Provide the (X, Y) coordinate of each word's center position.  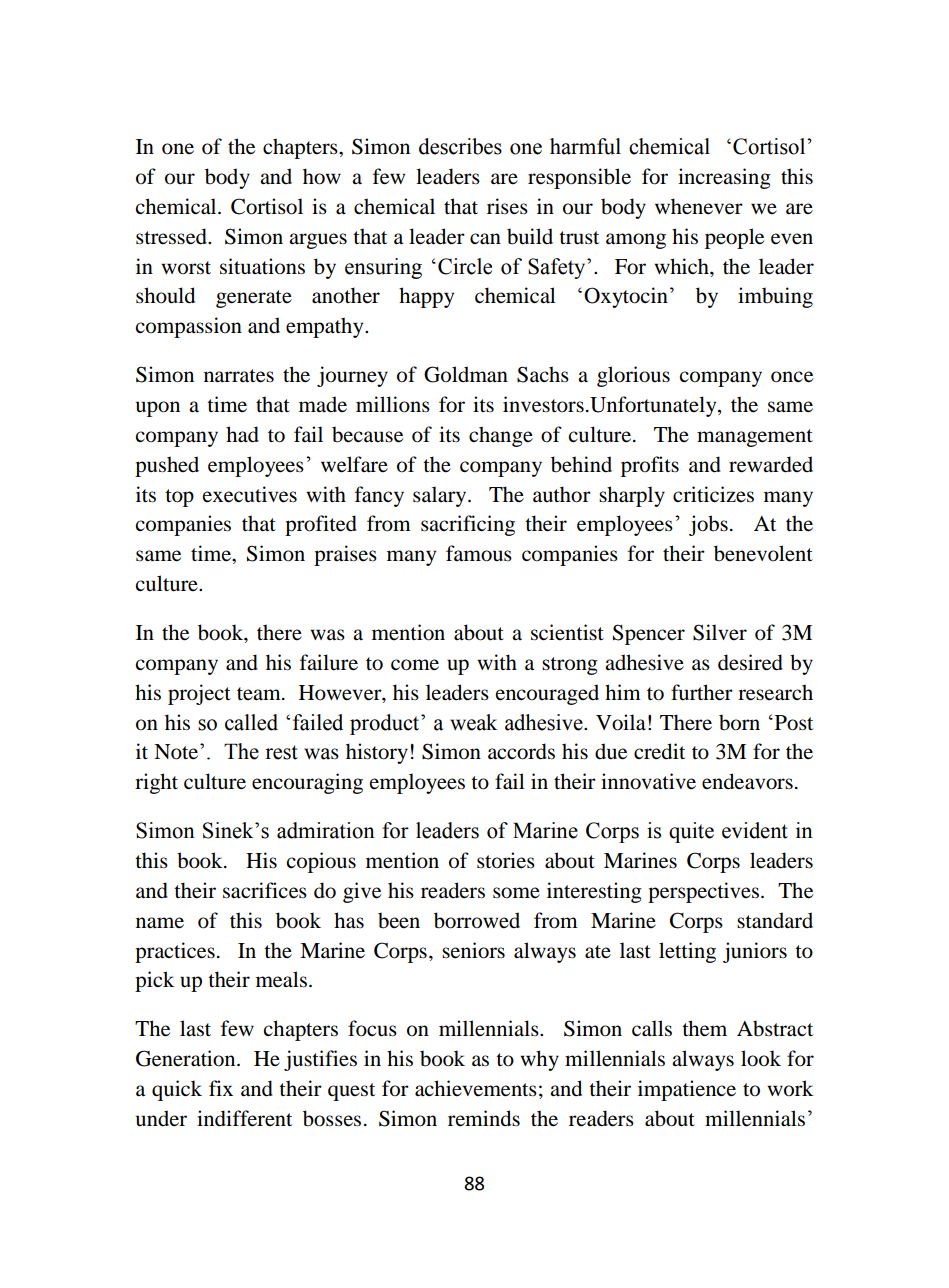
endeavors (747, 781)
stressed (172, 236)
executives (250, 494)
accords (521, 751)
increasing (724, 178)
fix (221, 1088)
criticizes (713, 494)
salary (441, 496)
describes (460, 146)
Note (176, 752)
